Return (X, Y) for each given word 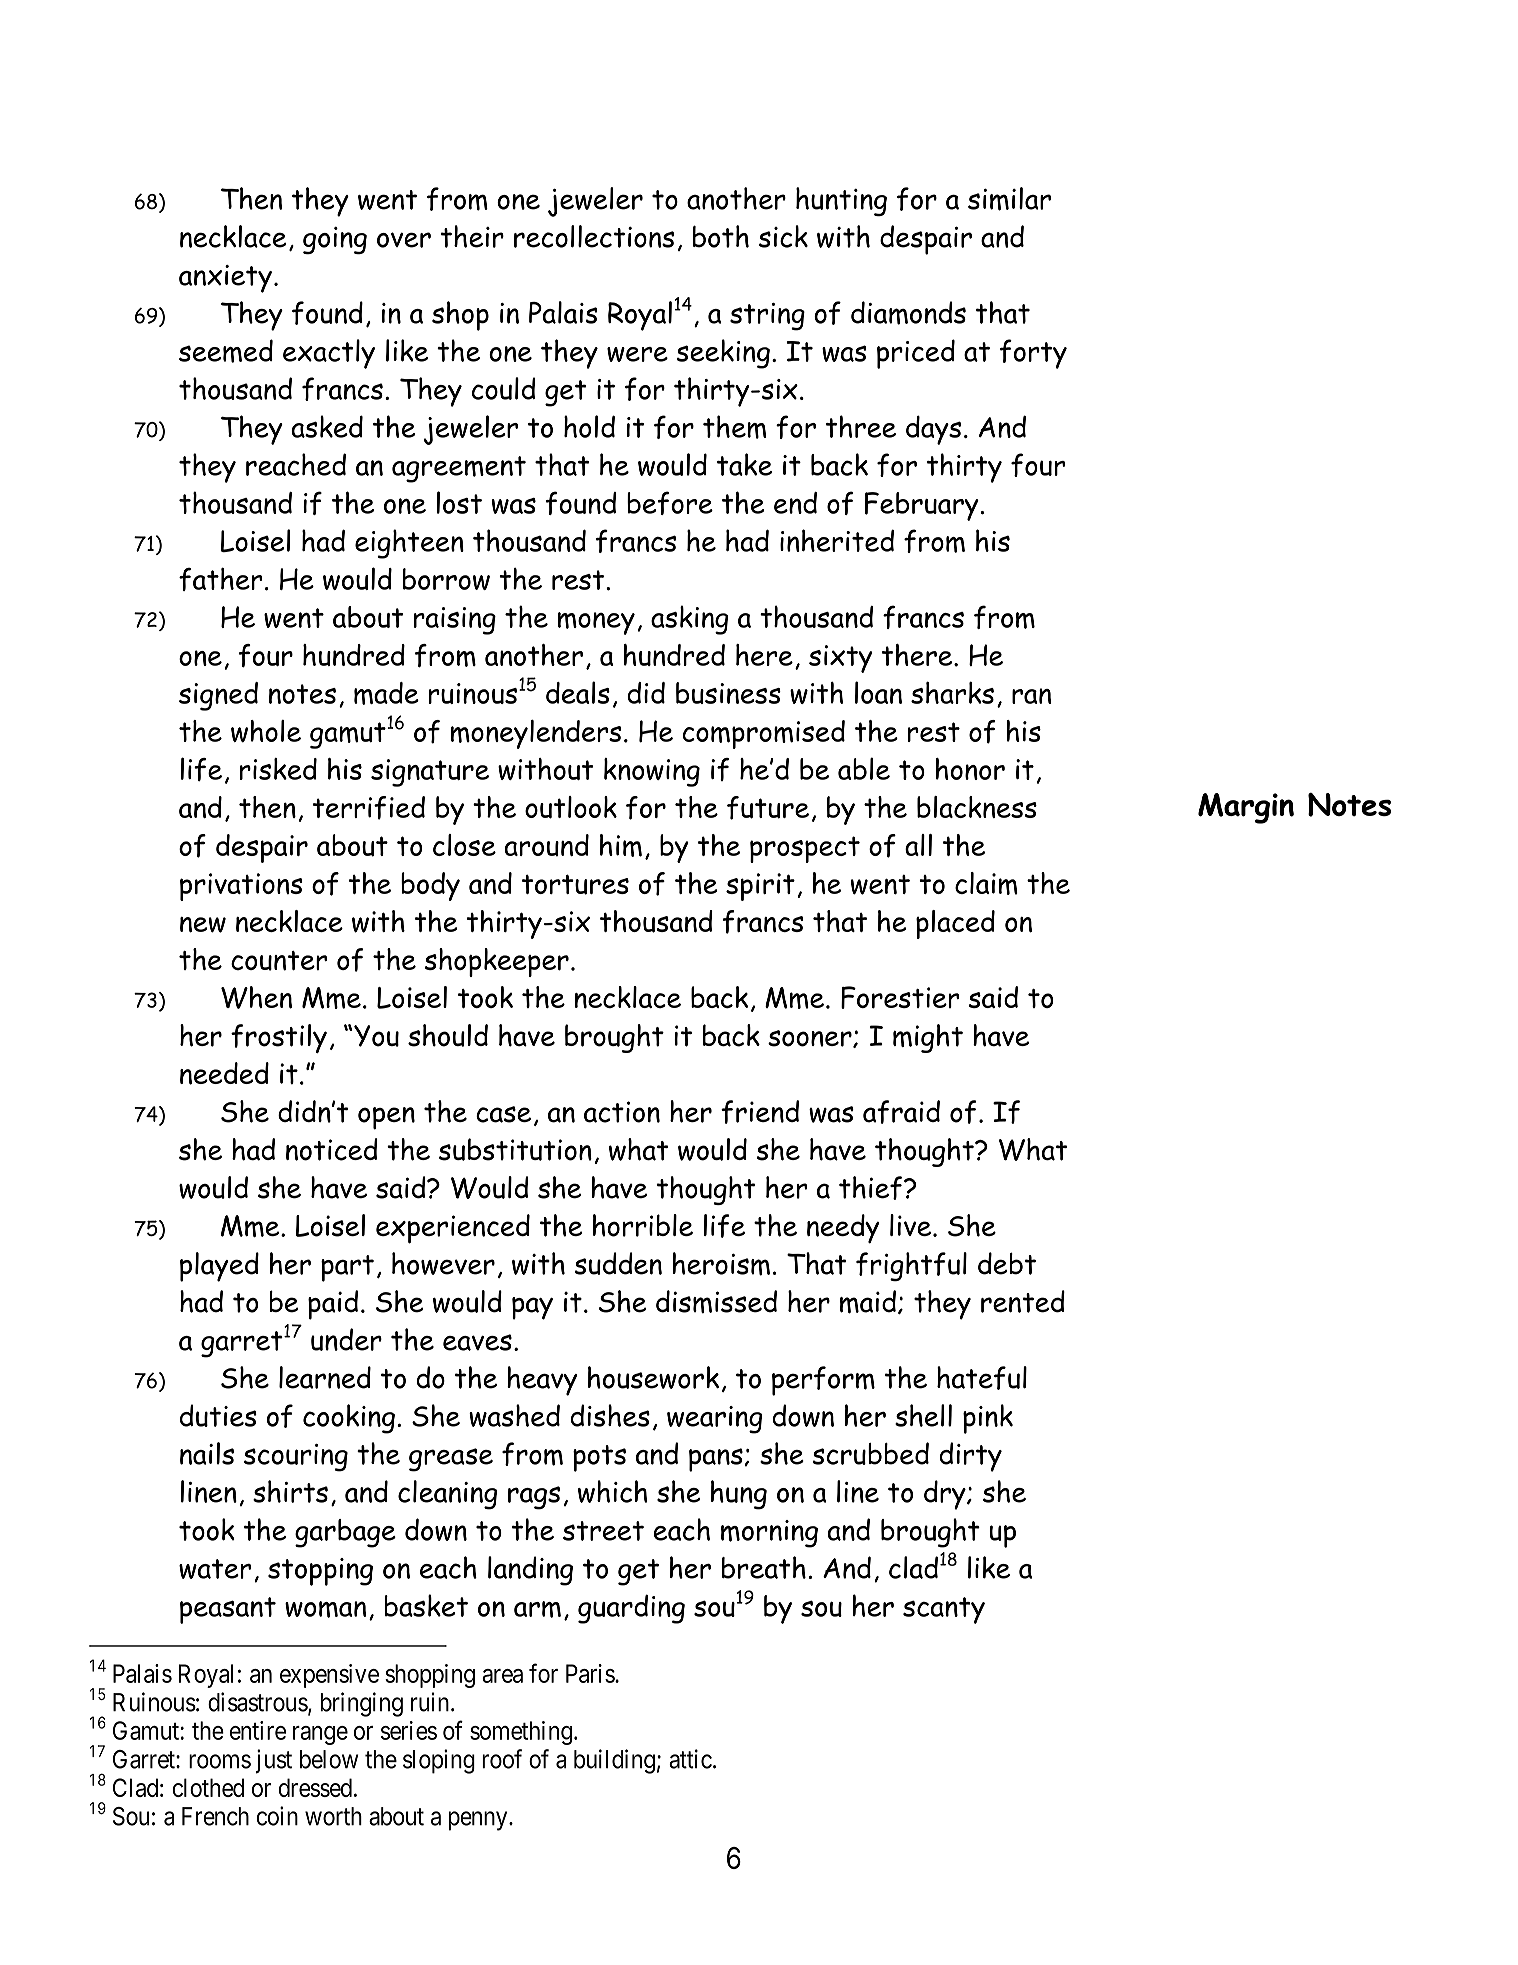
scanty (944, 1610)
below (329, 1759)
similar (1009, 199)
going (335, 240)
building (614, 1761)
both (721, 236)
